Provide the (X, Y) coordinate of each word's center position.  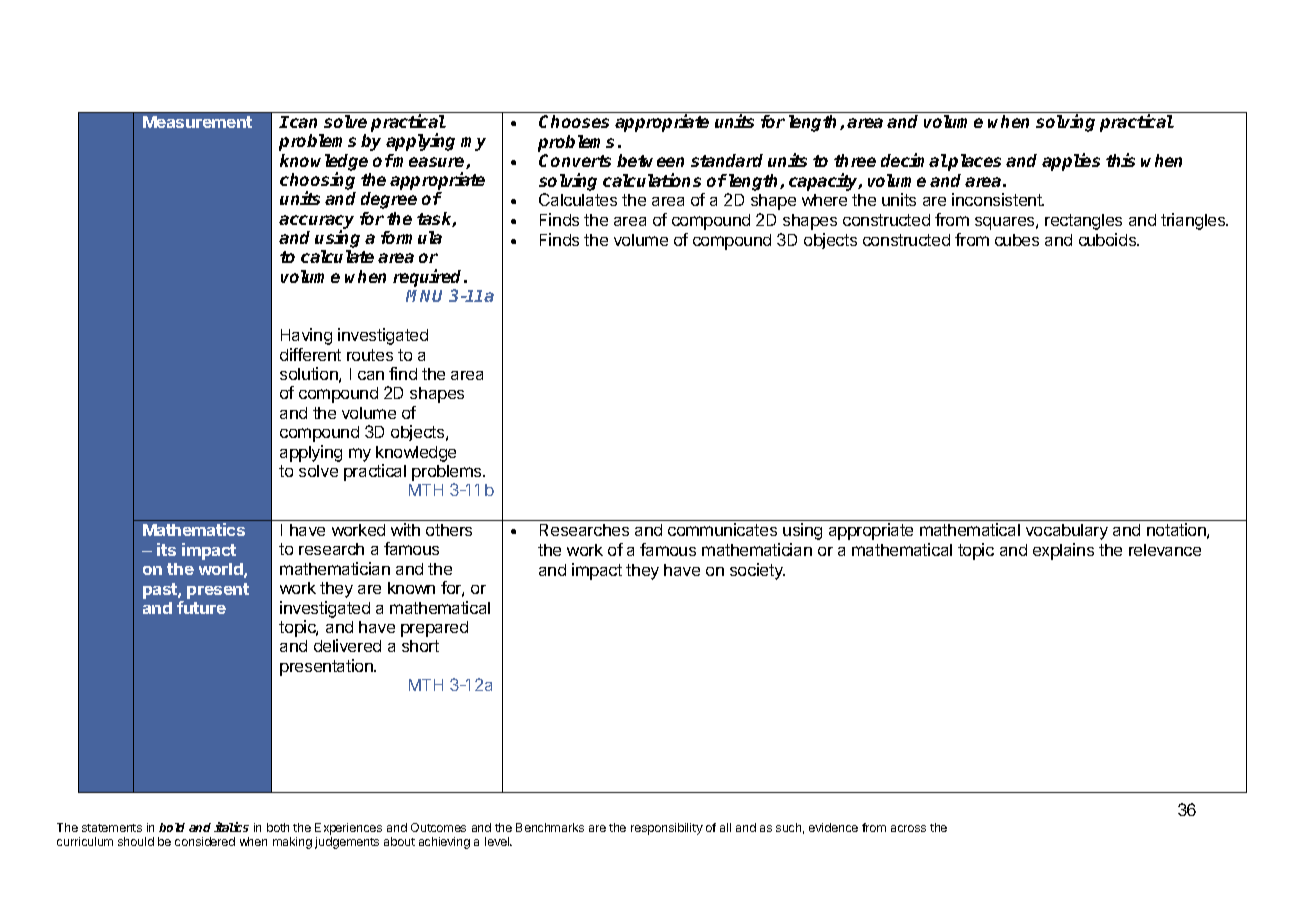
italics (231, 827)
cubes (1017, 240)
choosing (318, 182)
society (757, 571)
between (650, 160)
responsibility (667, 829)
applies (1071, 162)
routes (370, 355)
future (201, 607)
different (310, 354)
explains (1063, 551)
